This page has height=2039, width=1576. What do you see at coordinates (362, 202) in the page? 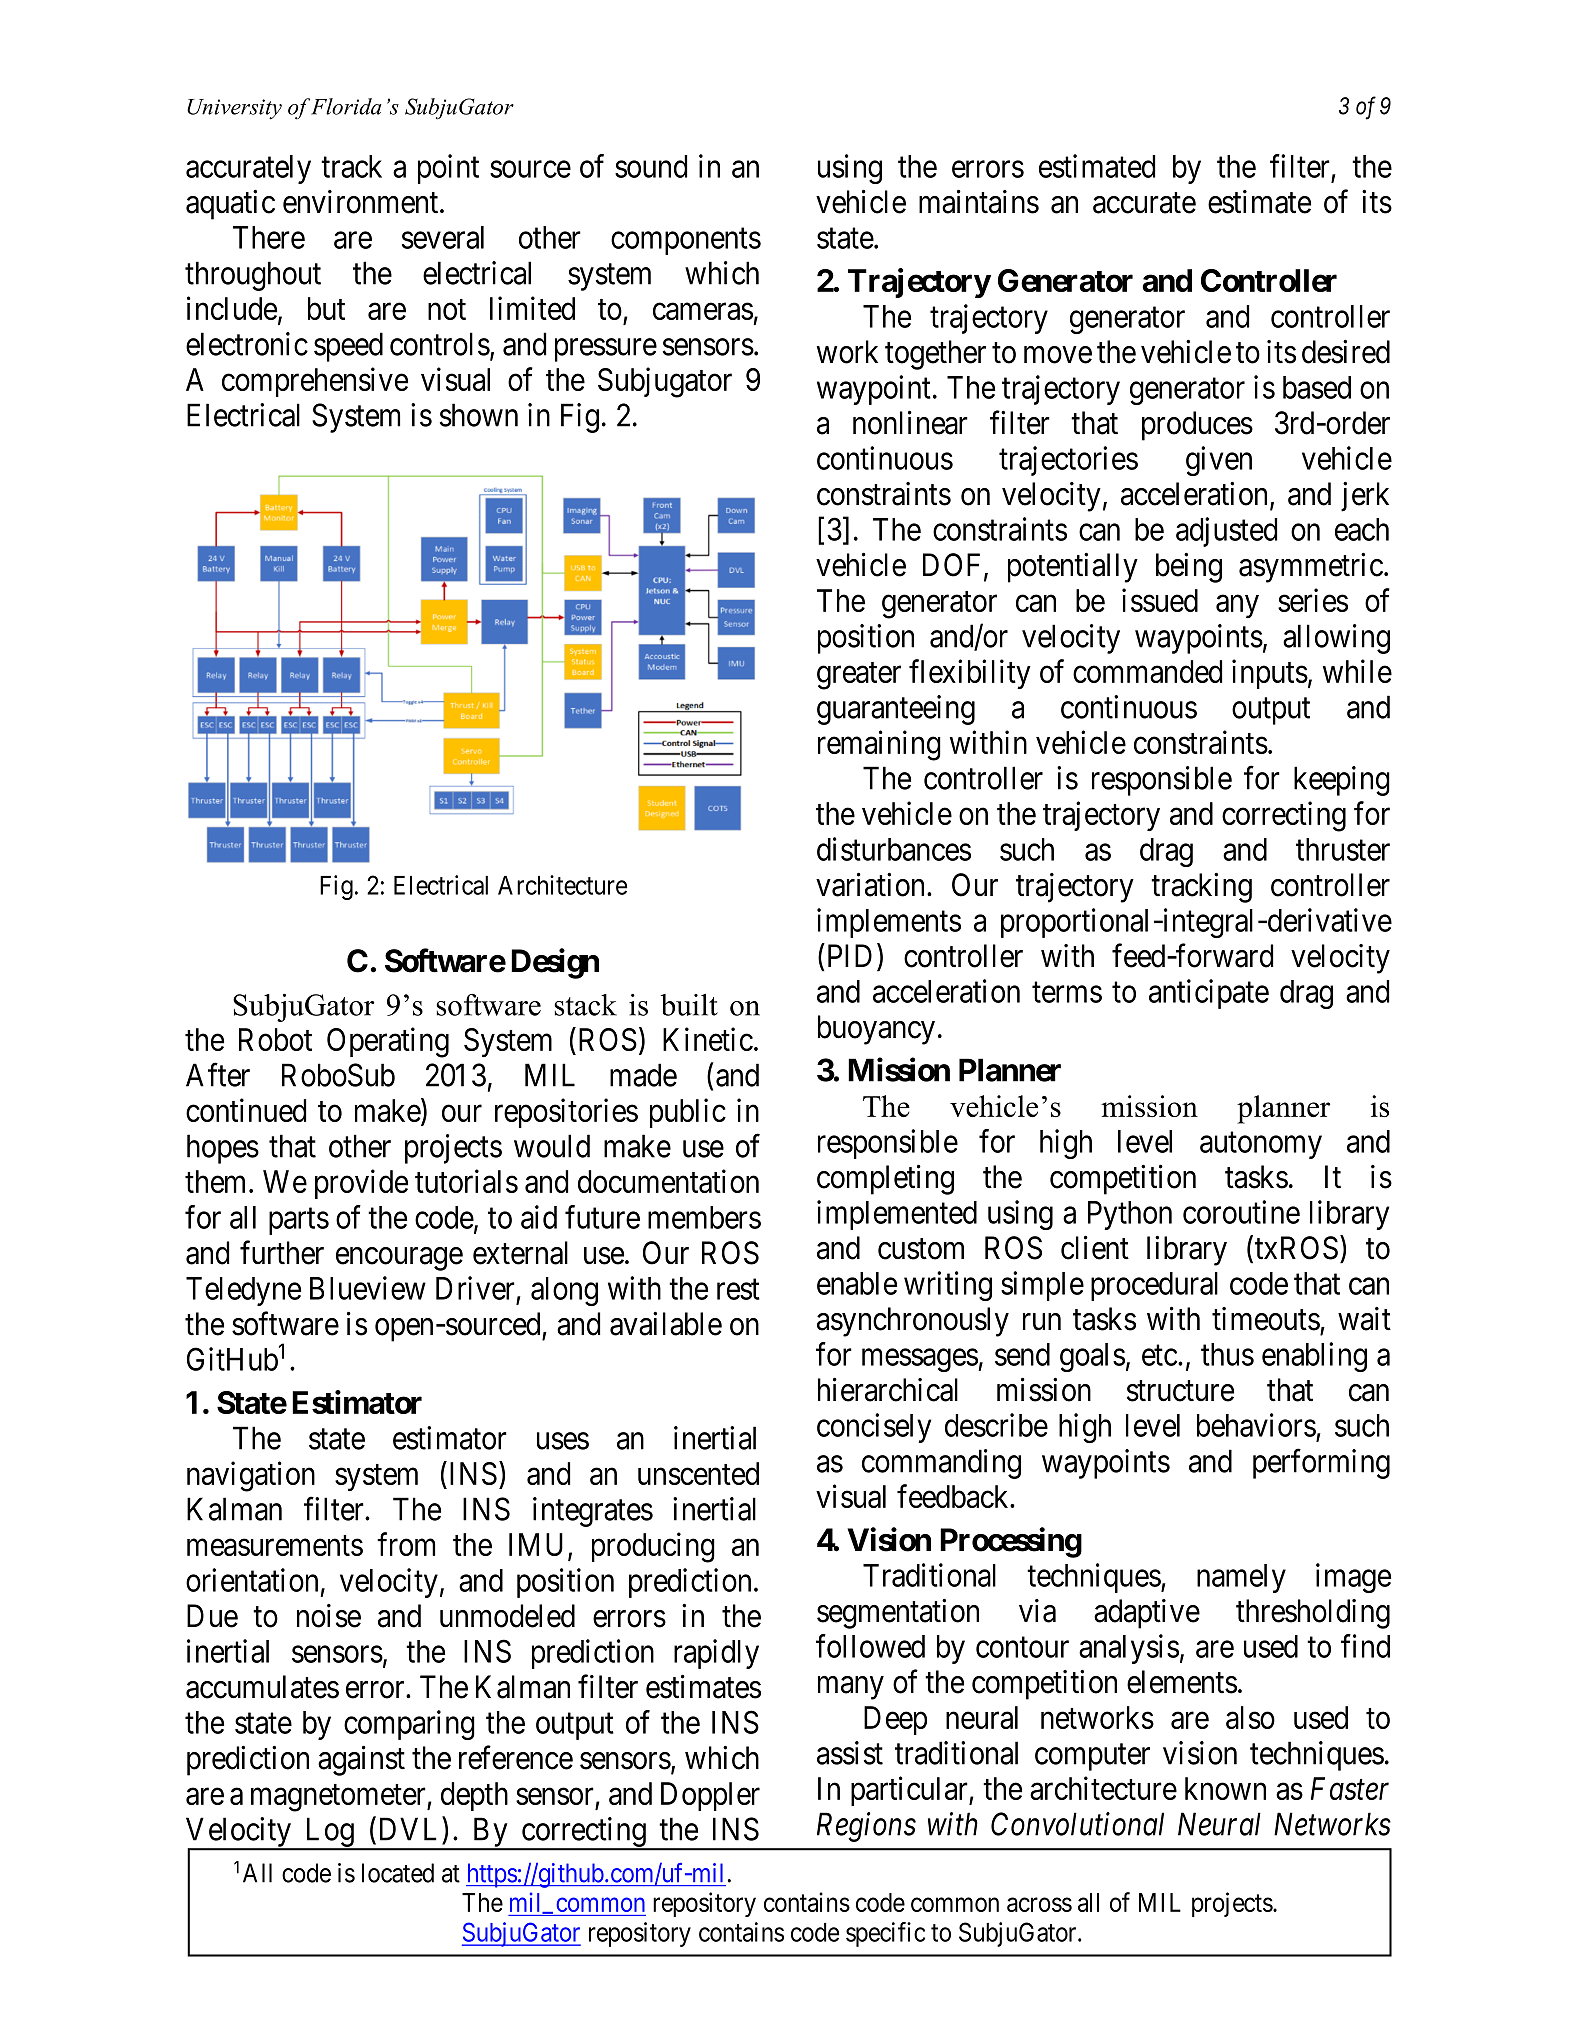
I see `environment` at bounding box center [362, 202].
